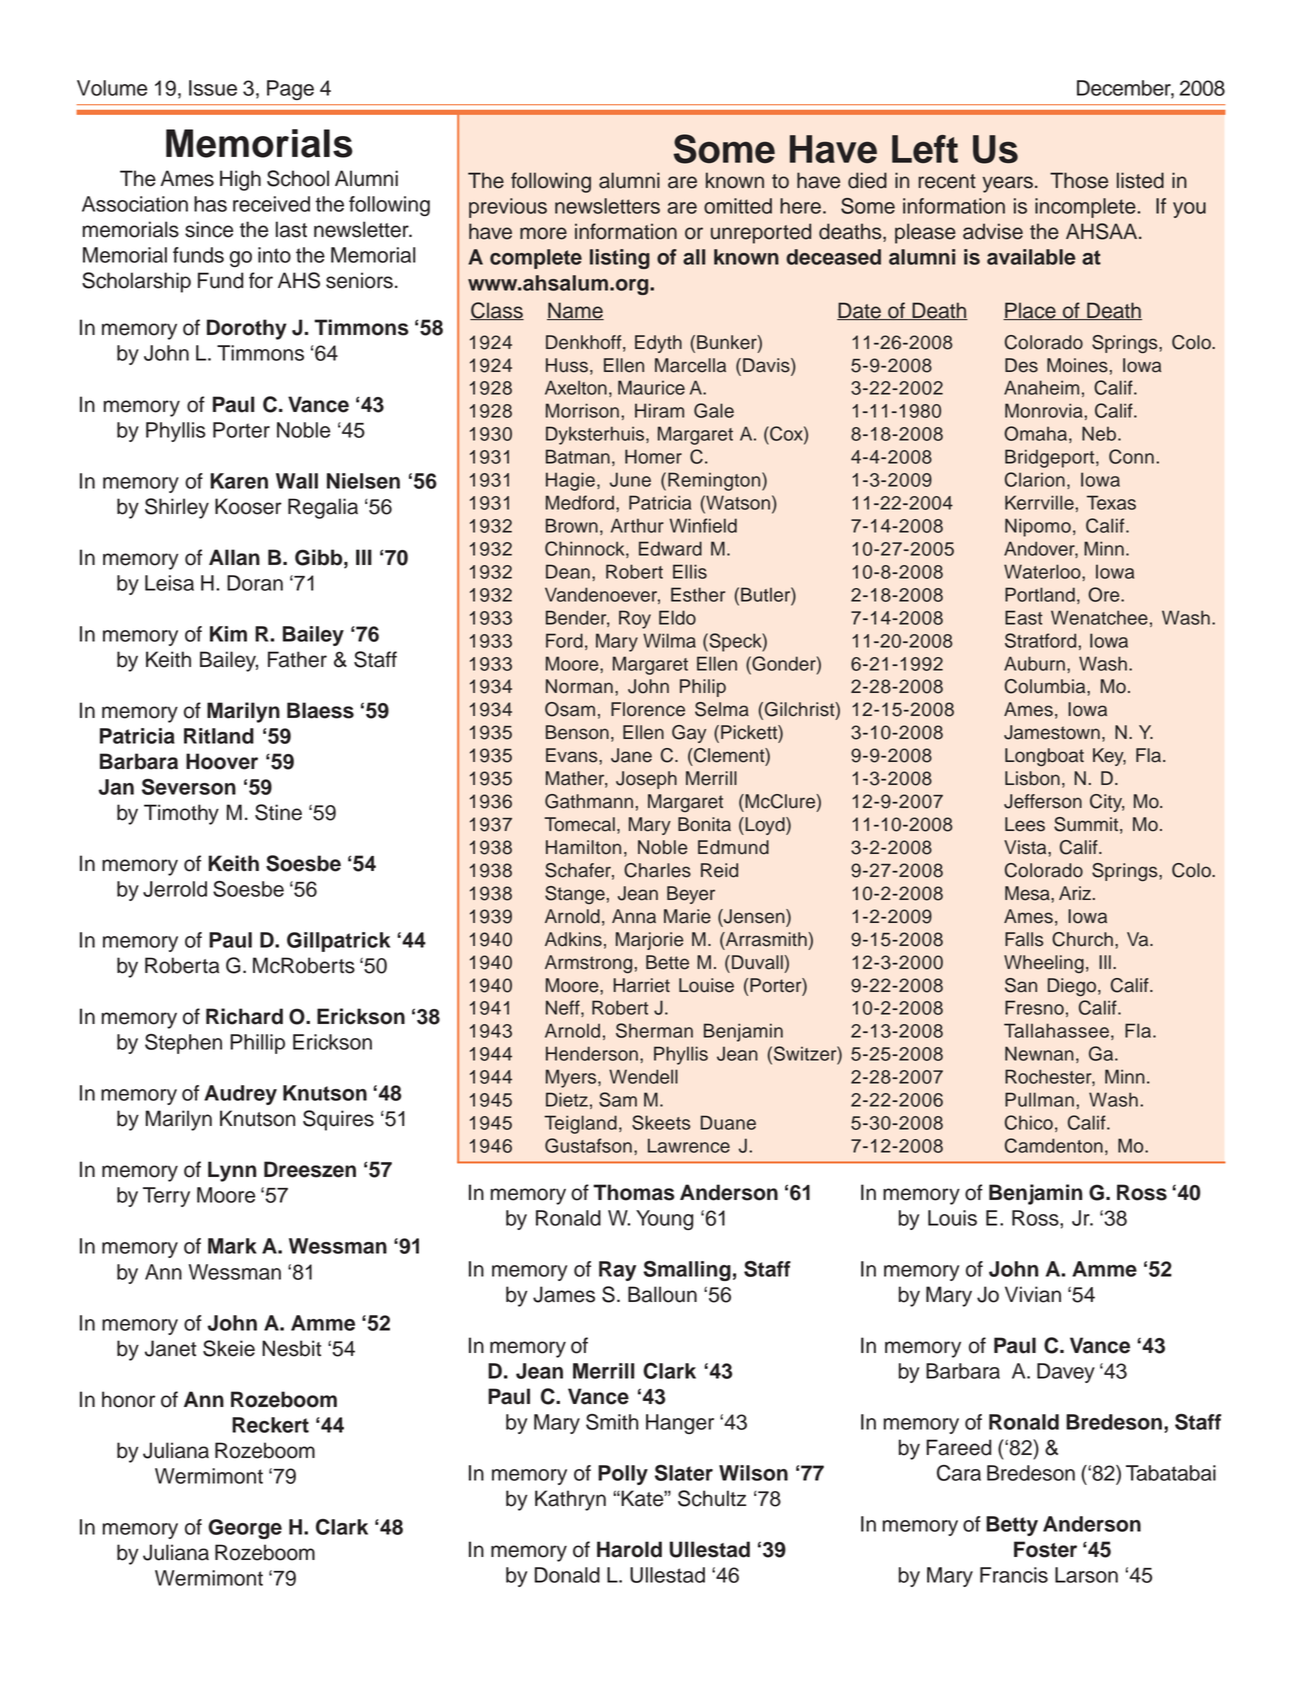 The height and width of the screenshot is (1684, 1302). What do you see at coordinates (213, 88) in the screenshot?
I see `Issue` at bounding box center [213, 88].
